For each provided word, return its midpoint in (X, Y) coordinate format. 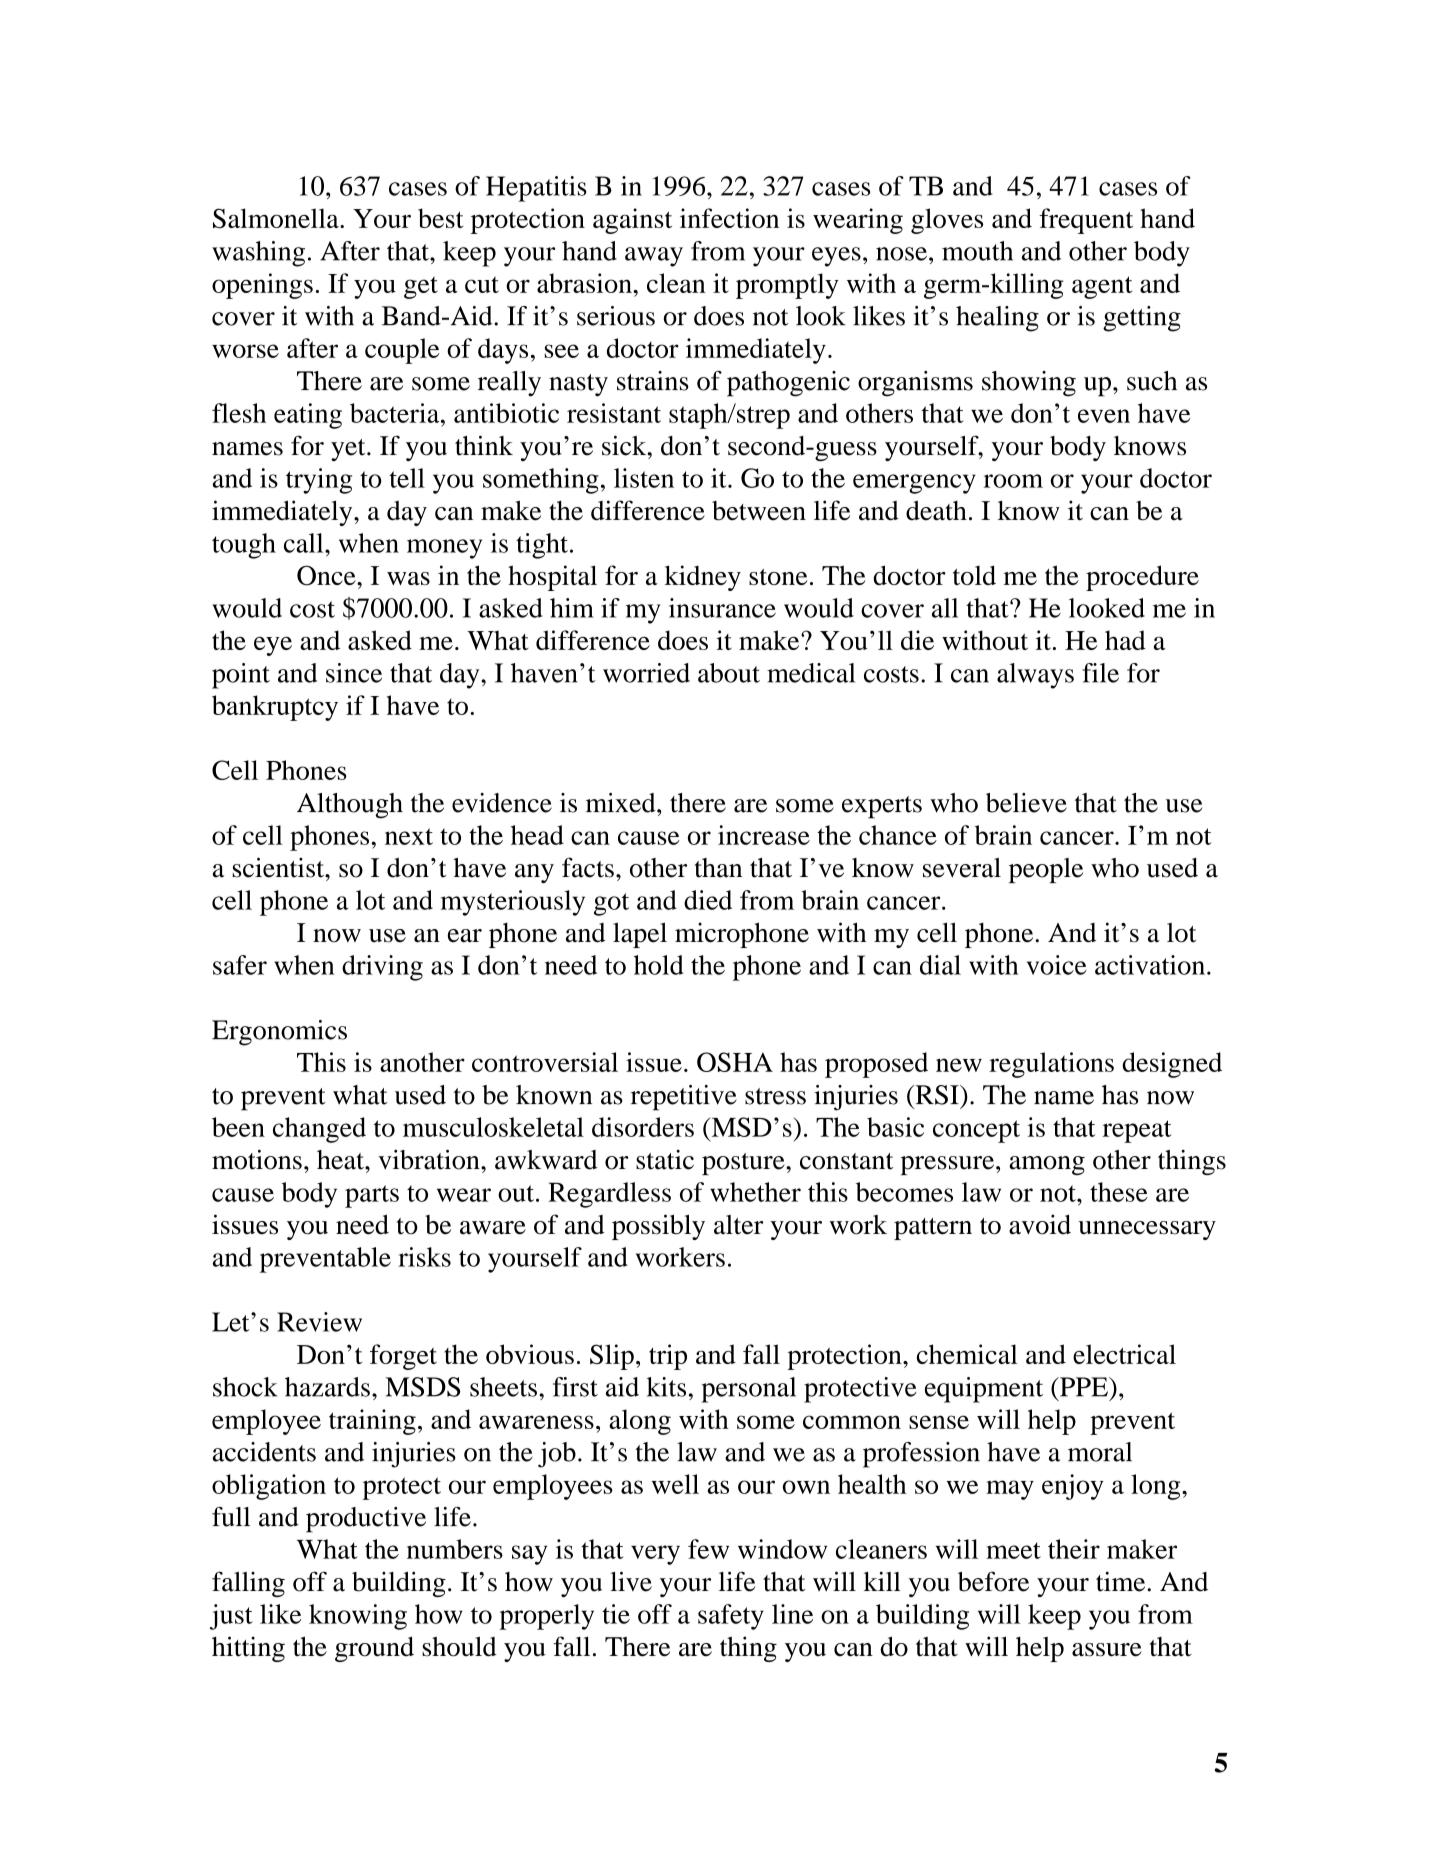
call (305, 543)
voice (1057, 965)
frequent (1086, 221)
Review (319, 1322)
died (708, 900)
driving (382, 968)
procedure (1142, 578)
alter (738, 1225)
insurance (722, 608)
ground (374, 1649)
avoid (1040, 1224)
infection (729, 218)
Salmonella (277, 218)
